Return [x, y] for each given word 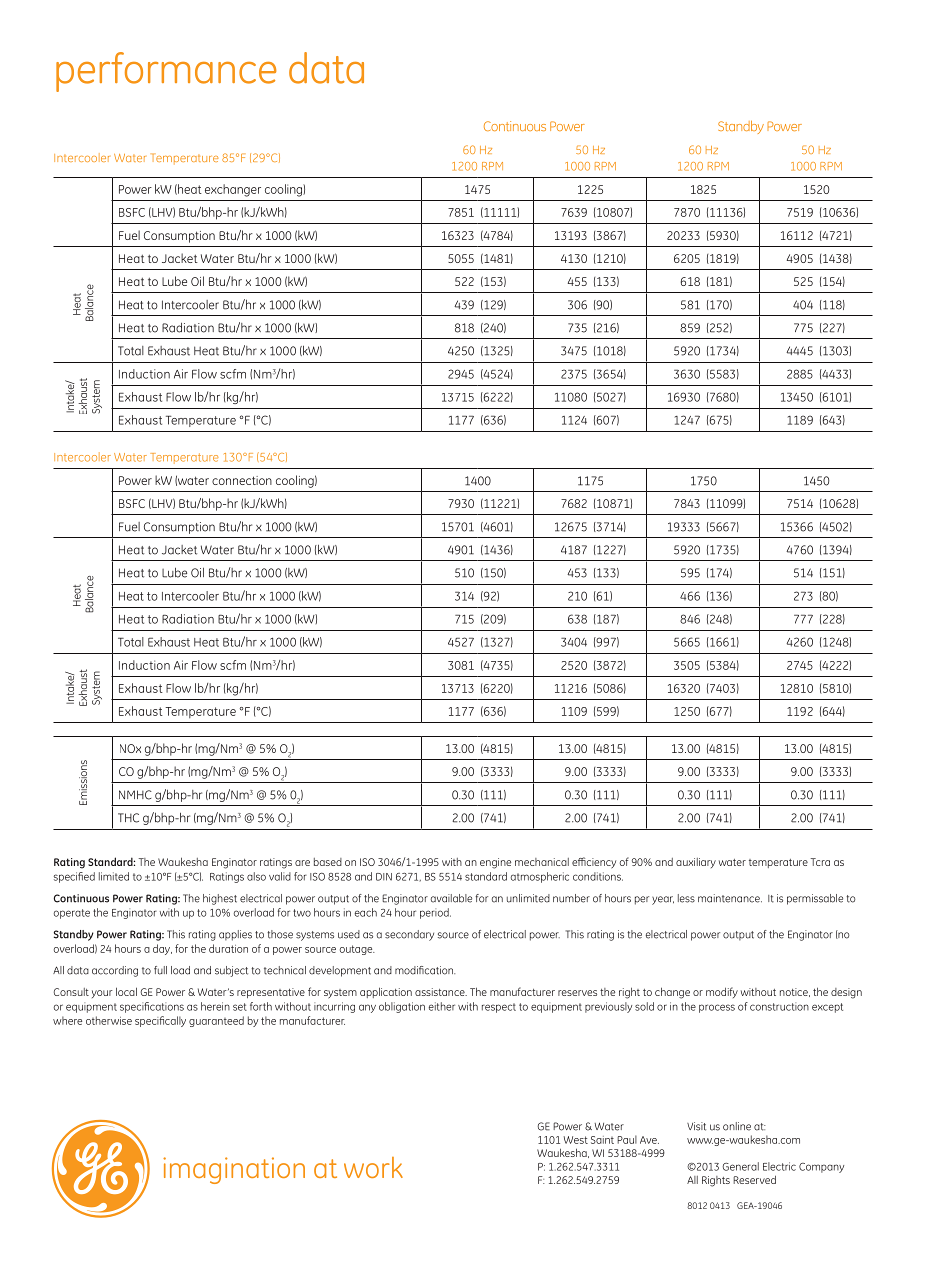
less [686, 898]
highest [220, 899]
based [328, 862]
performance [166, 72]
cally [175, 1021]
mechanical [542, 862]
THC [128, 818]
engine [495, 863]
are [302, 863]
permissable [815, 899]
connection [242, 480]
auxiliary [696, 863]
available [451, 898]
